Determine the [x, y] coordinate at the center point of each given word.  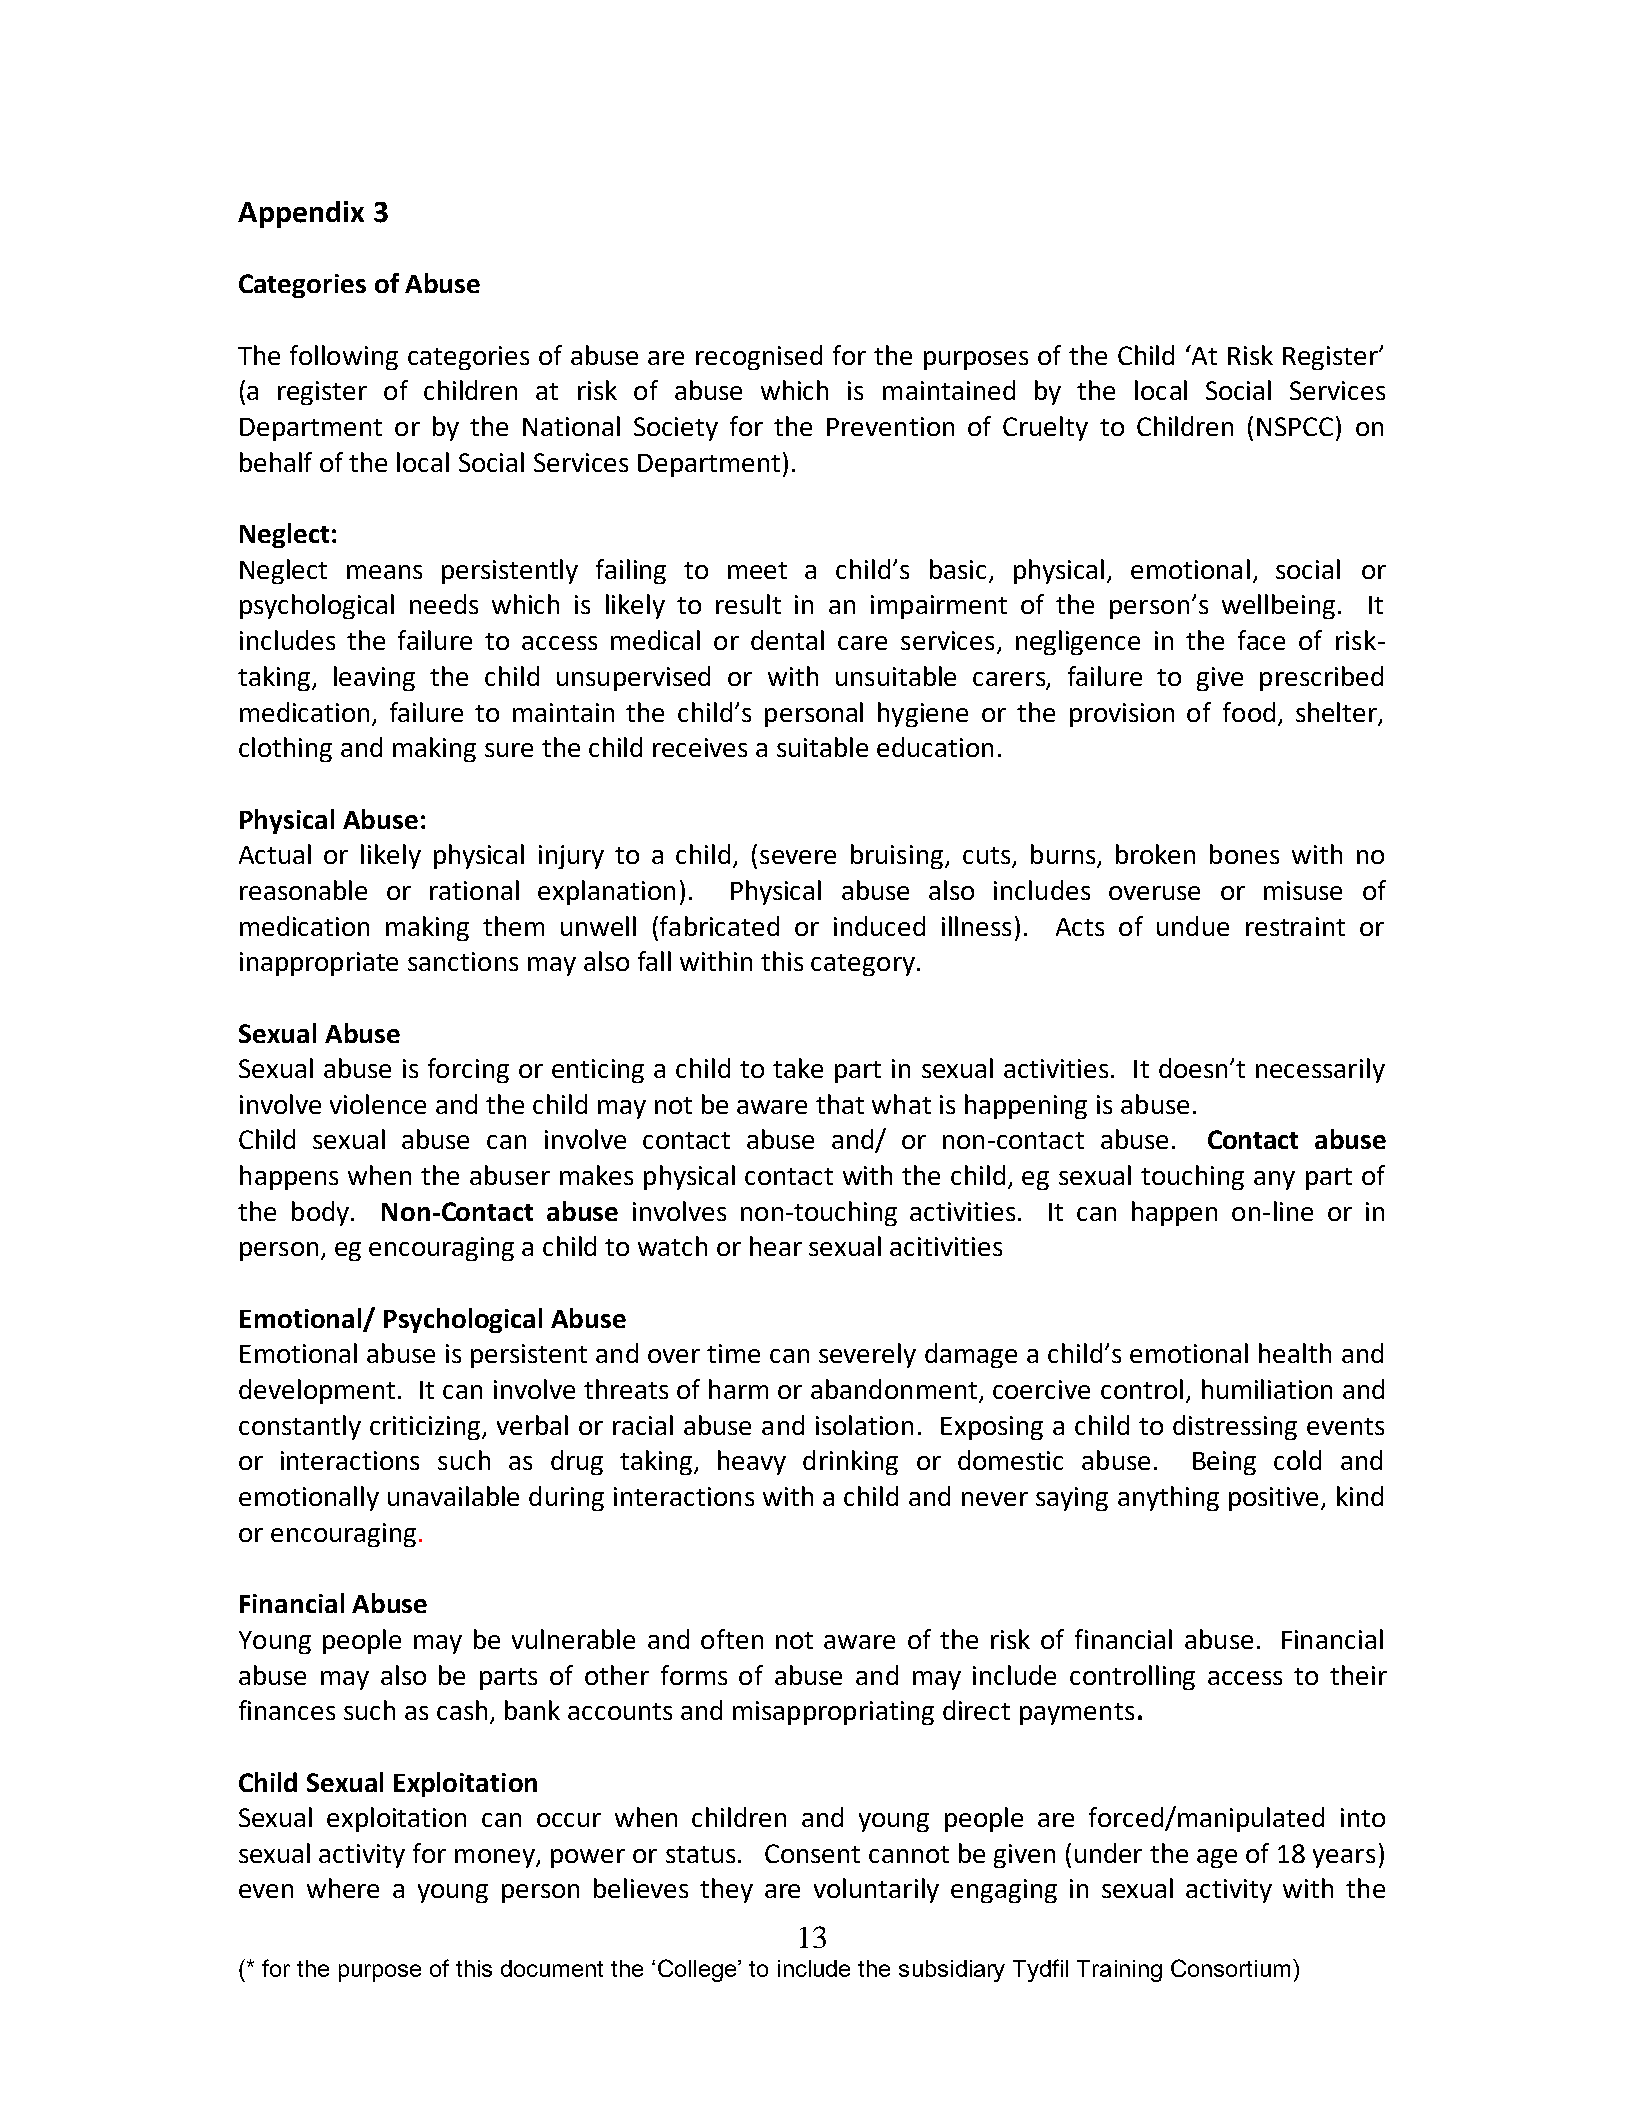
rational [474, 890]
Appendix [301, 214]
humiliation [1267, 1389]
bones [1244, 854]
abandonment [894, 1389]
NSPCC [1295, 426]
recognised [759, 357]
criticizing [426, 1428]
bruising [898, 856]
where [343, 1888]
